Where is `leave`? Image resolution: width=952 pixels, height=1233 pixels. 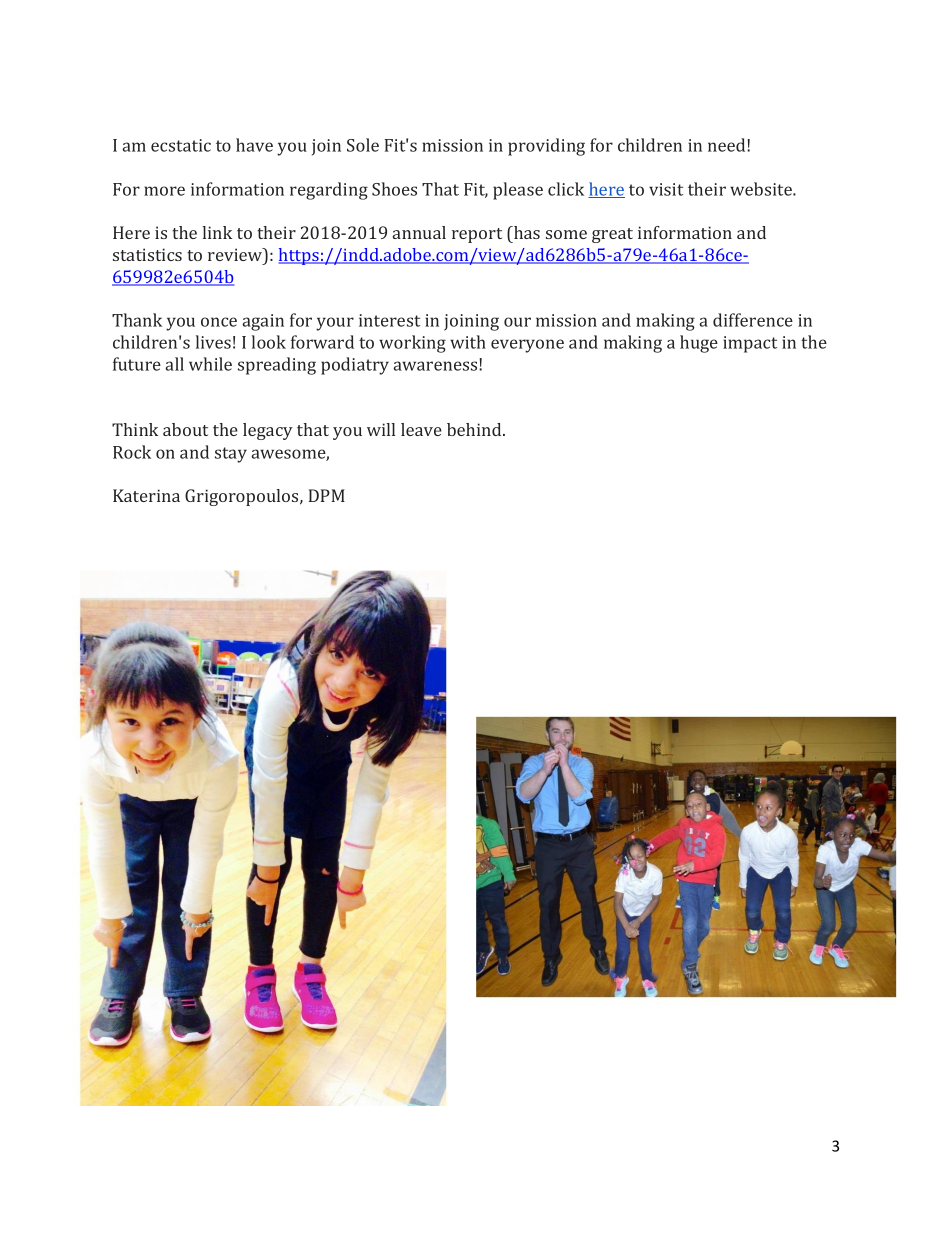
leave is located at coordinates (421, 429).
